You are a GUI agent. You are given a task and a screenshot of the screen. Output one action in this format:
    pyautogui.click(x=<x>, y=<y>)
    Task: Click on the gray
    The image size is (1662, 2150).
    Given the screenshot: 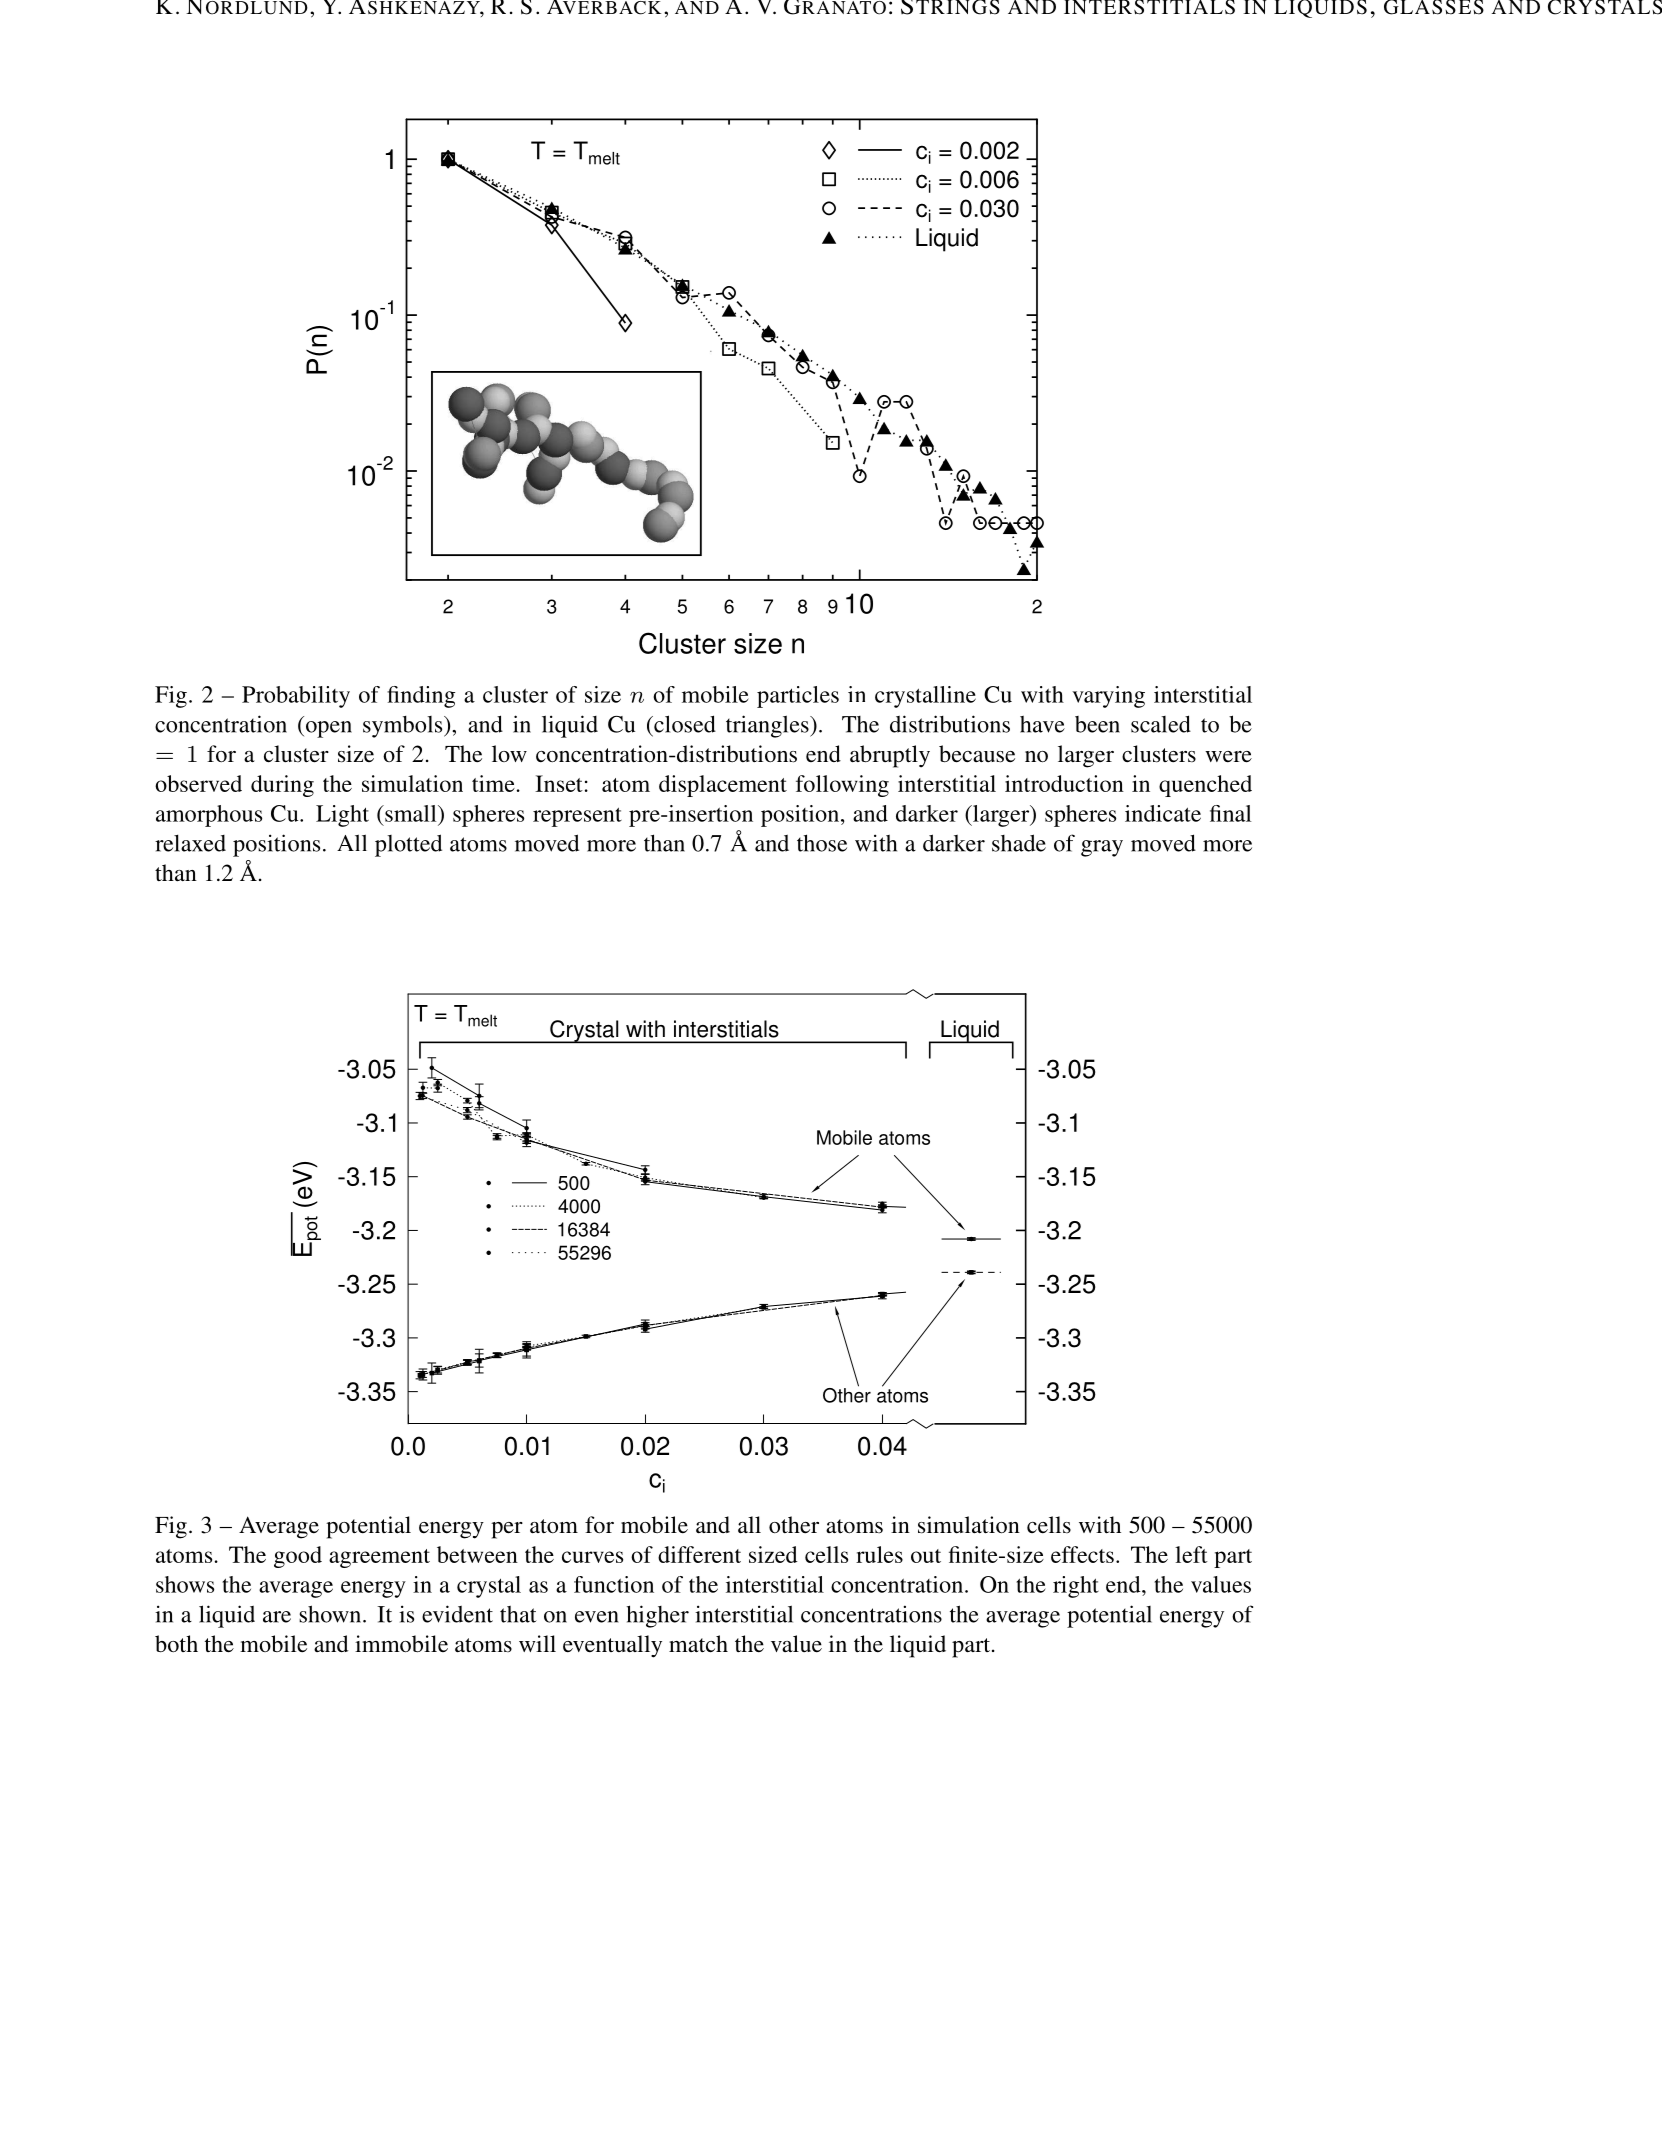 What is the action you would take?
    pyautogui.click(x=1102, y=848)
